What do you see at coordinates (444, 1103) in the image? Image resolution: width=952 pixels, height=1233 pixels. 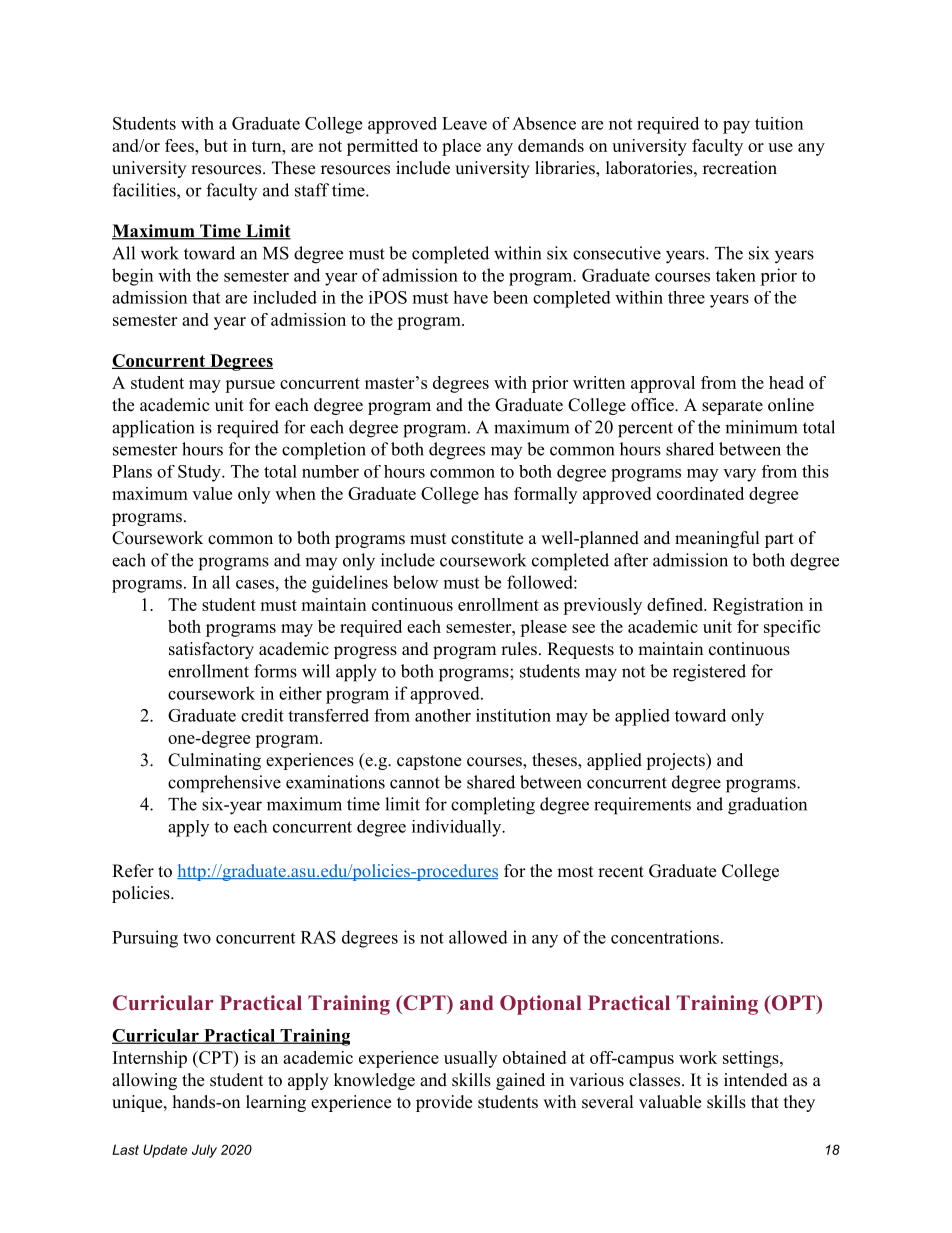 I see `provide` at bounding box center [444, 1103].
